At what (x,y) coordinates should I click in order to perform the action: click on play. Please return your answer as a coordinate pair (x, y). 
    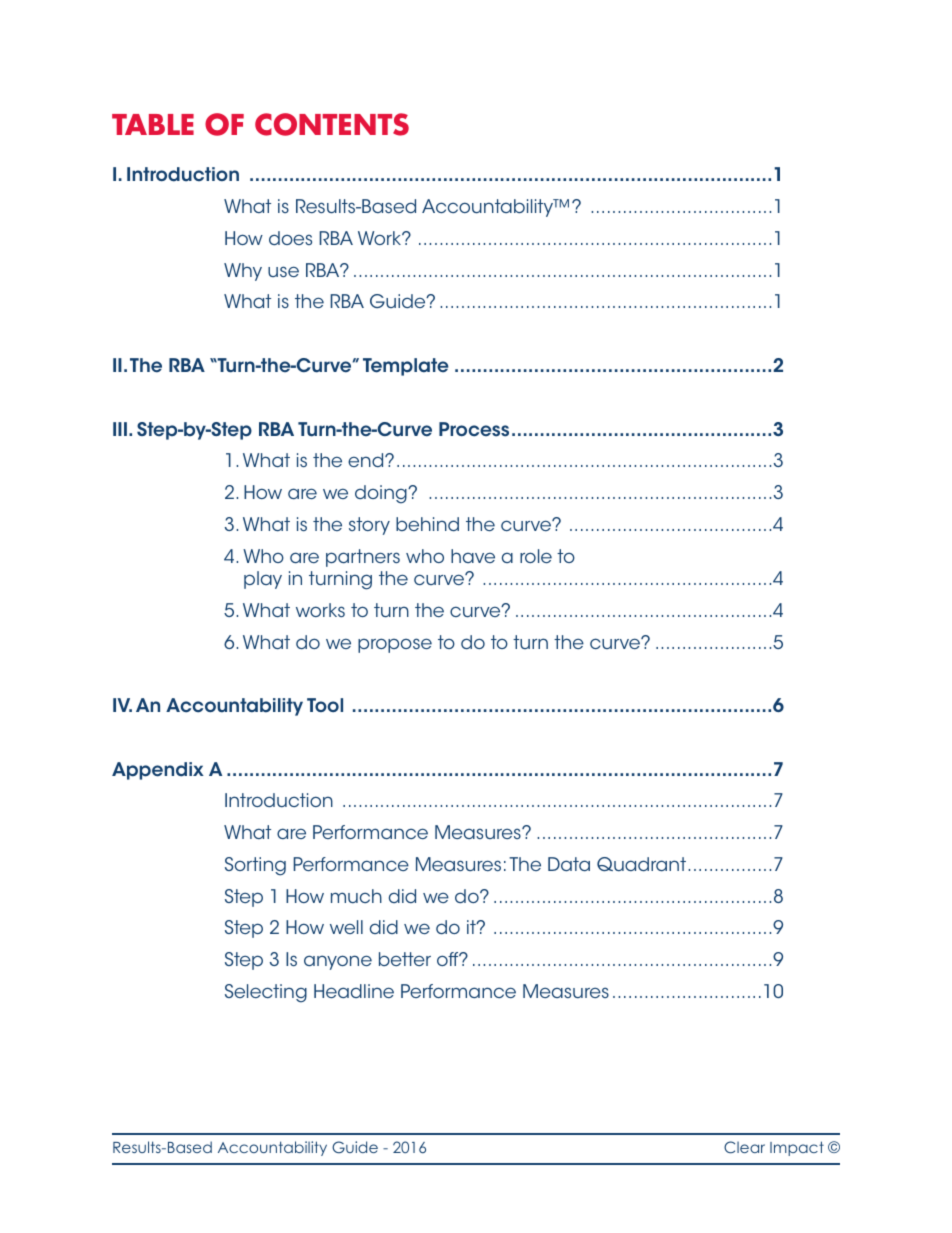
    Looking at the image, I should click on (263, 580).
